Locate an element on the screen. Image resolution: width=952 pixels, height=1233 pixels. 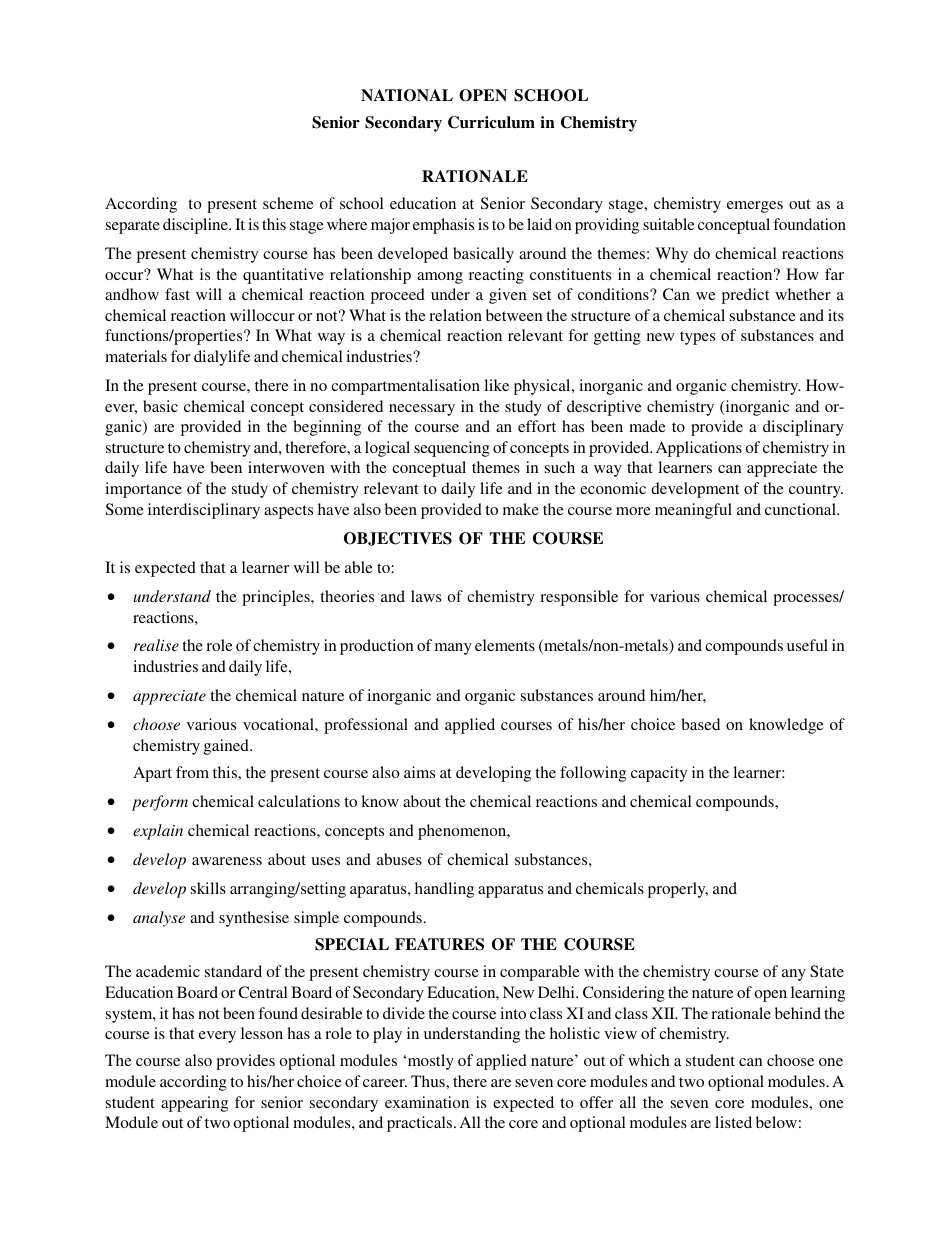
types is located at coordinates (697, 338).
